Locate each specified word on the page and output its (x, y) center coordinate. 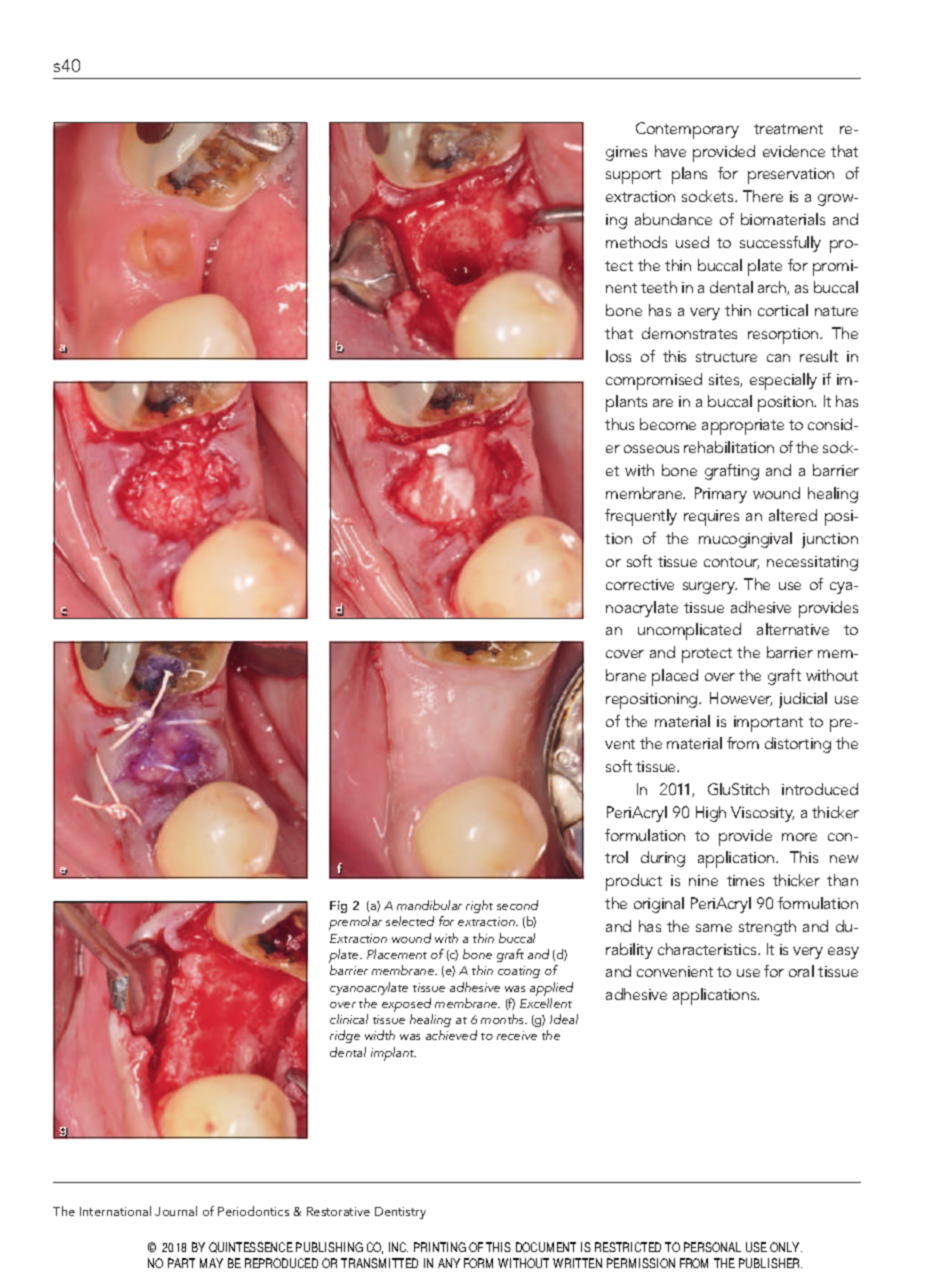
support (633, 176)
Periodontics (253, 1211)
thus (619, 424)
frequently (641, 517)
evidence (794, 151)
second (517, 905)
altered (793, 515)
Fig (338, 907)
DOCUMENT (546, 1247)
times (745, 880)
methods (636, 242)
